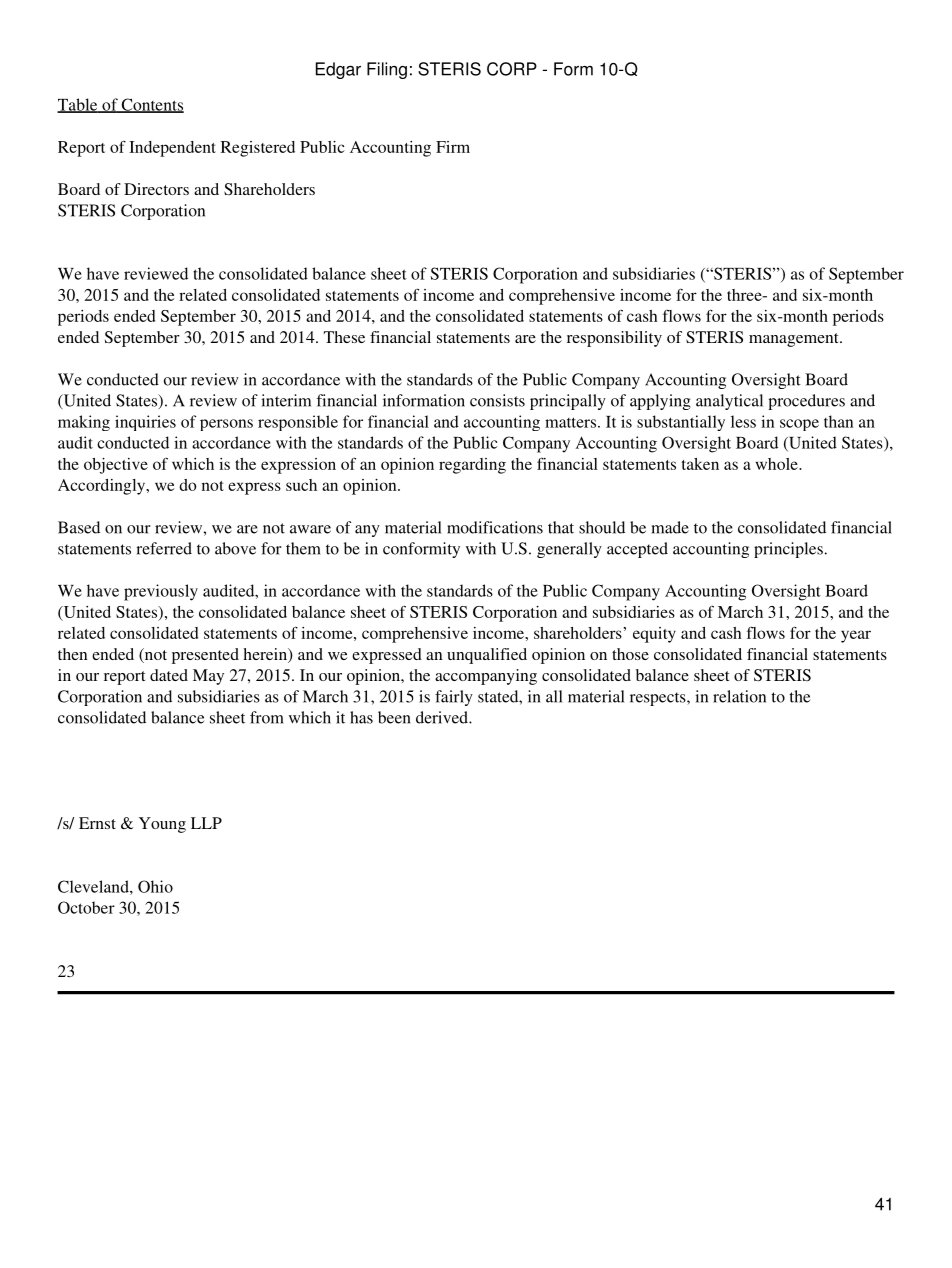  What do you see at coordinates (206, 823) in the screenshot?
I see `LLP` at bounding box center [206, 823].
